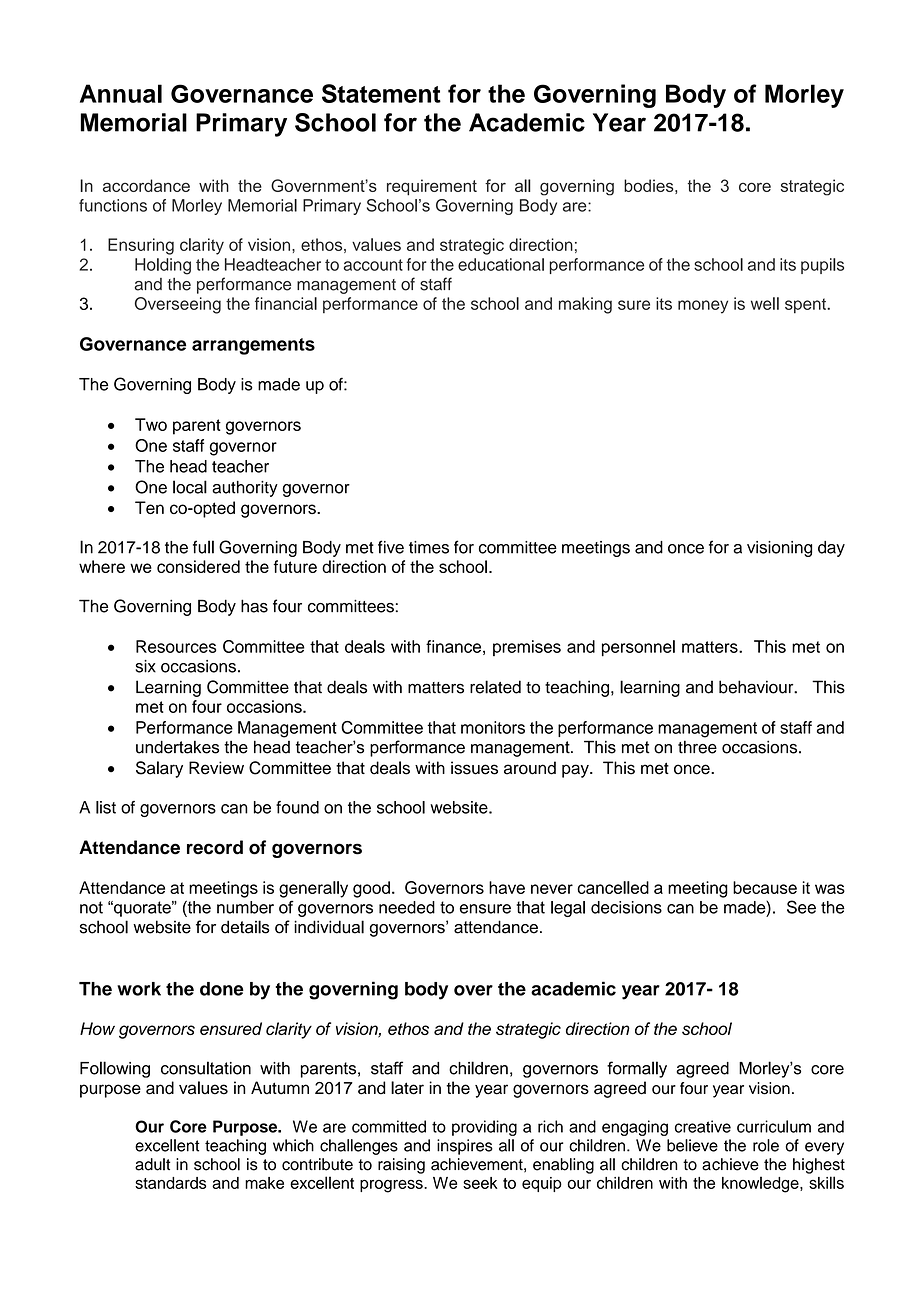 The width and height of the image is (924, 1308). Describe the element at coordinates (432, 187) in the image. I see `requirement` at that location.
